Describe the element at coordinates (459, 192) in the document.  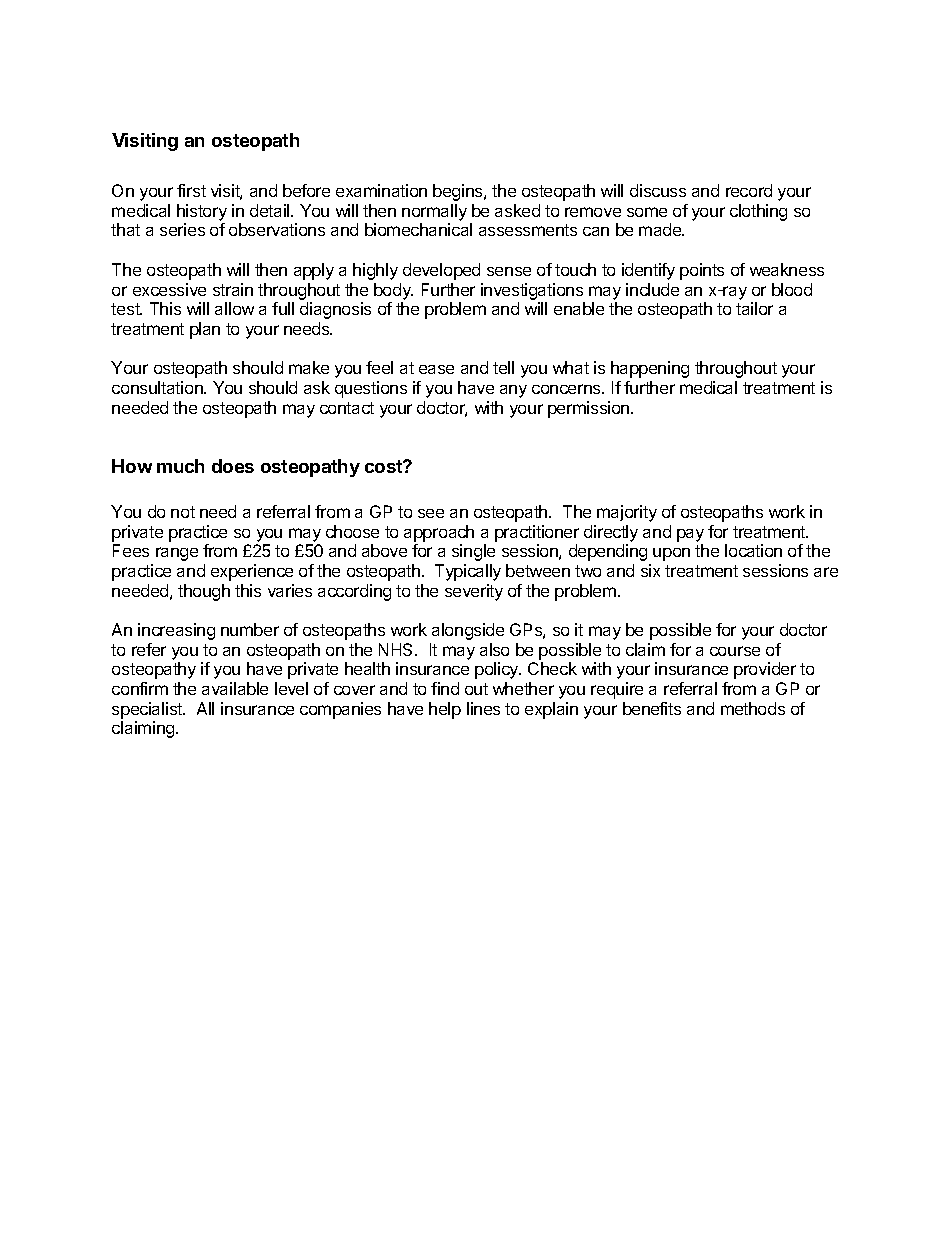
I see `begins` at that location.
